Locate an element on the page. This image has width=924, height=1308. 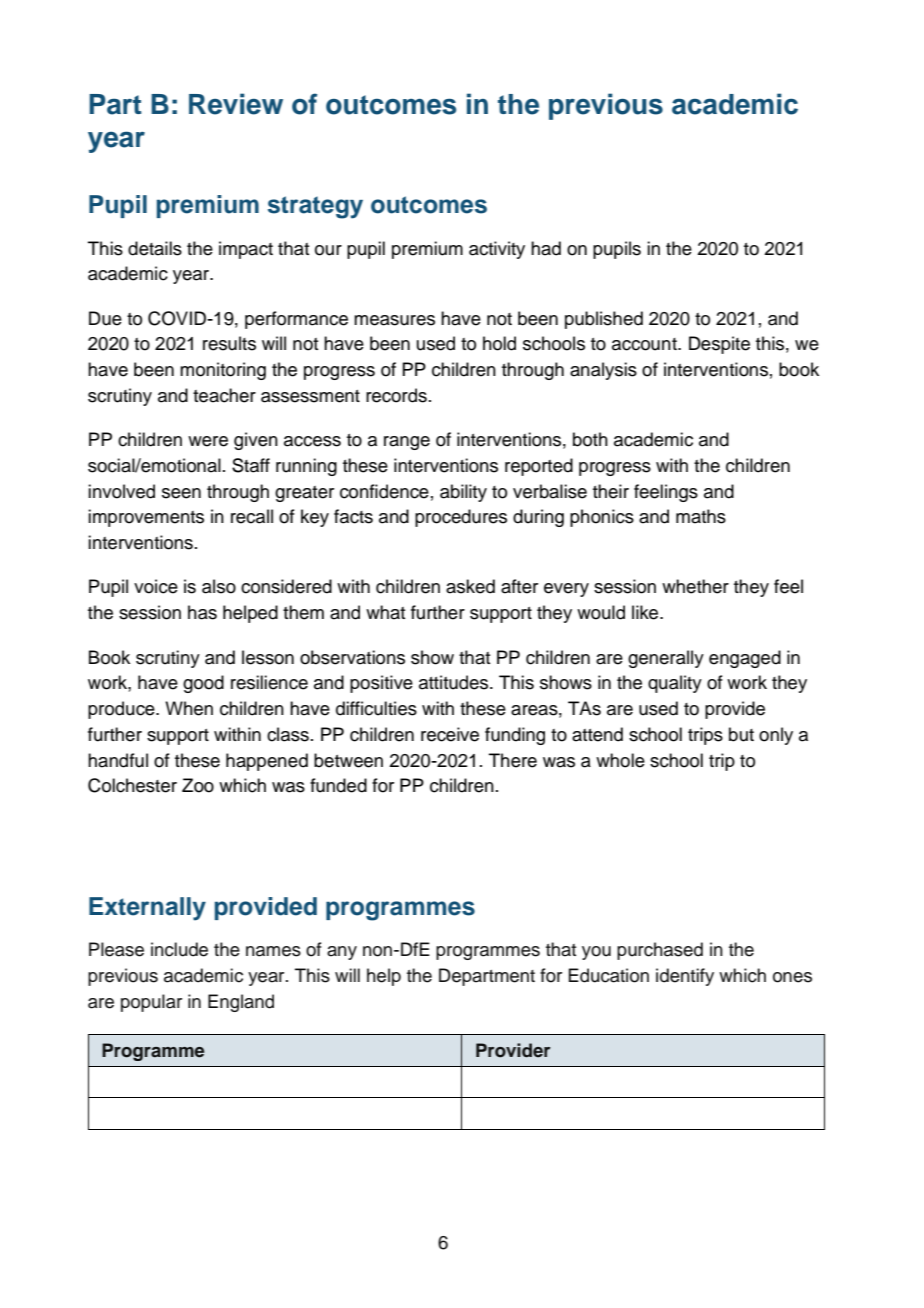
strategy is located at coordinates (315, 207).
